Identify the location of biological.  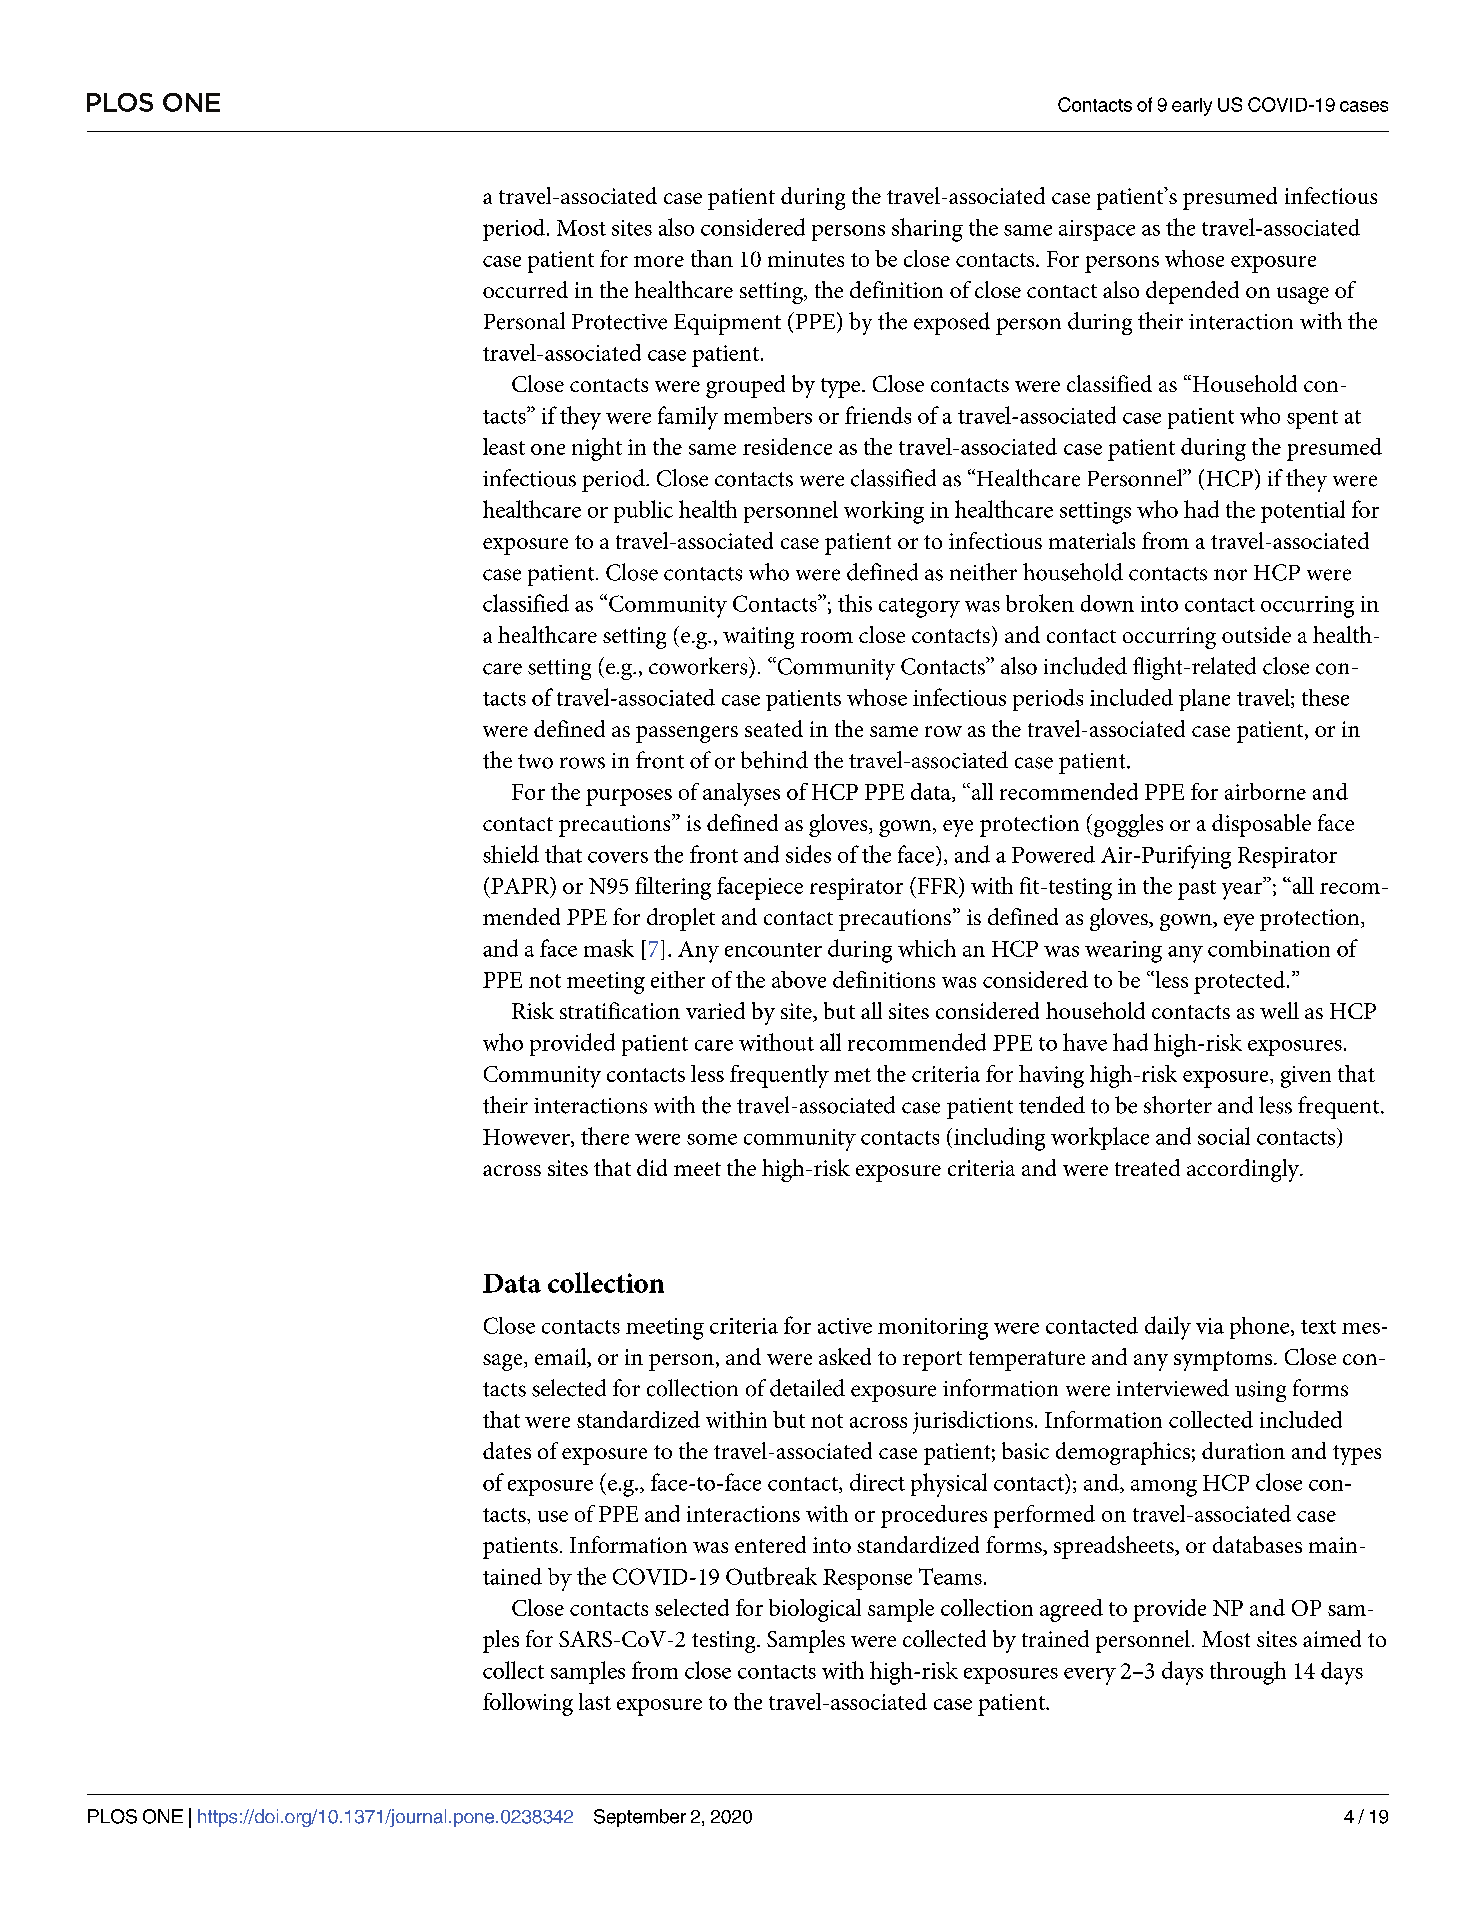
(815, 1610).
